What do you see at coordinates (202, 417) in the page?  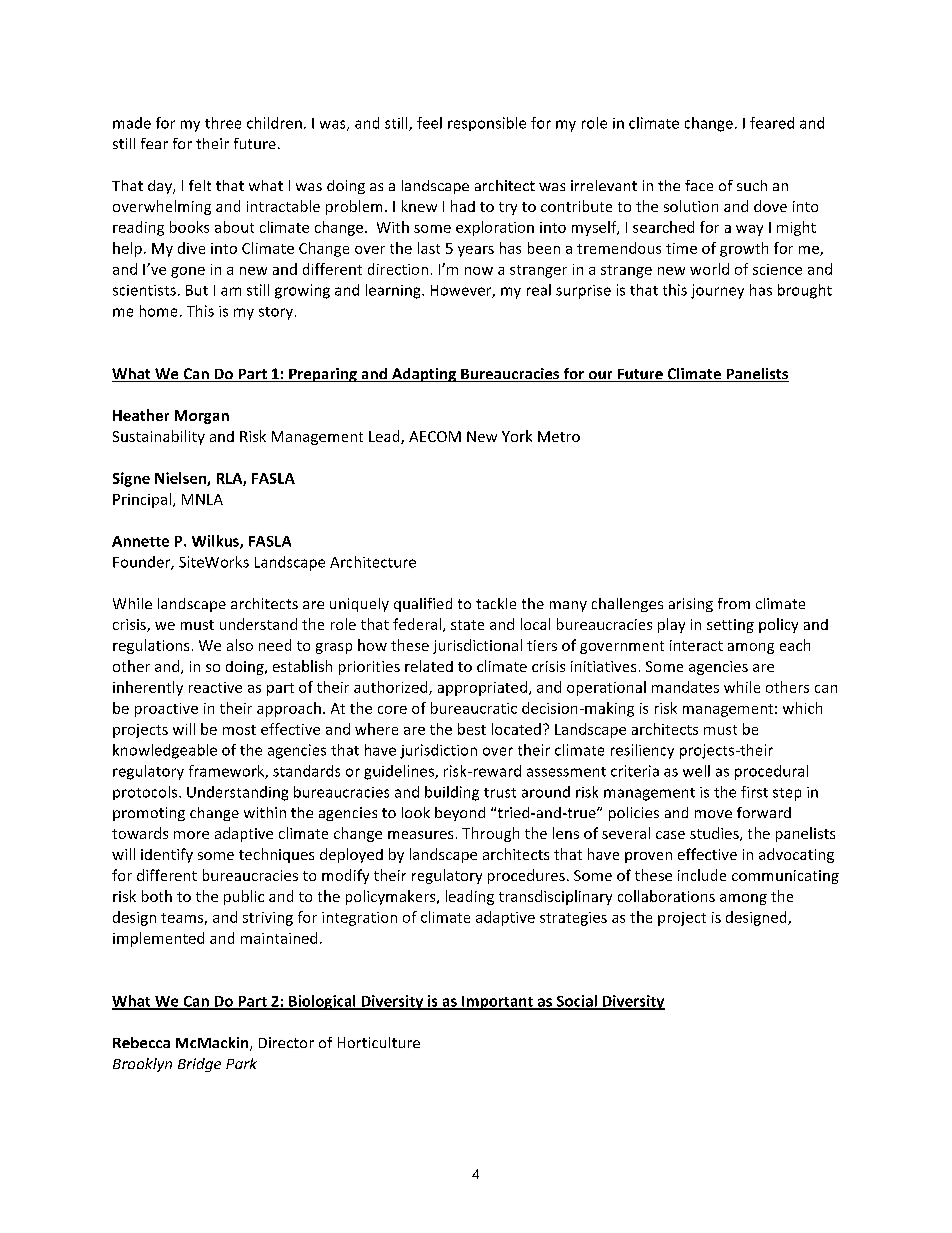 I see `Morgan` at bounding box center [202, 417].
